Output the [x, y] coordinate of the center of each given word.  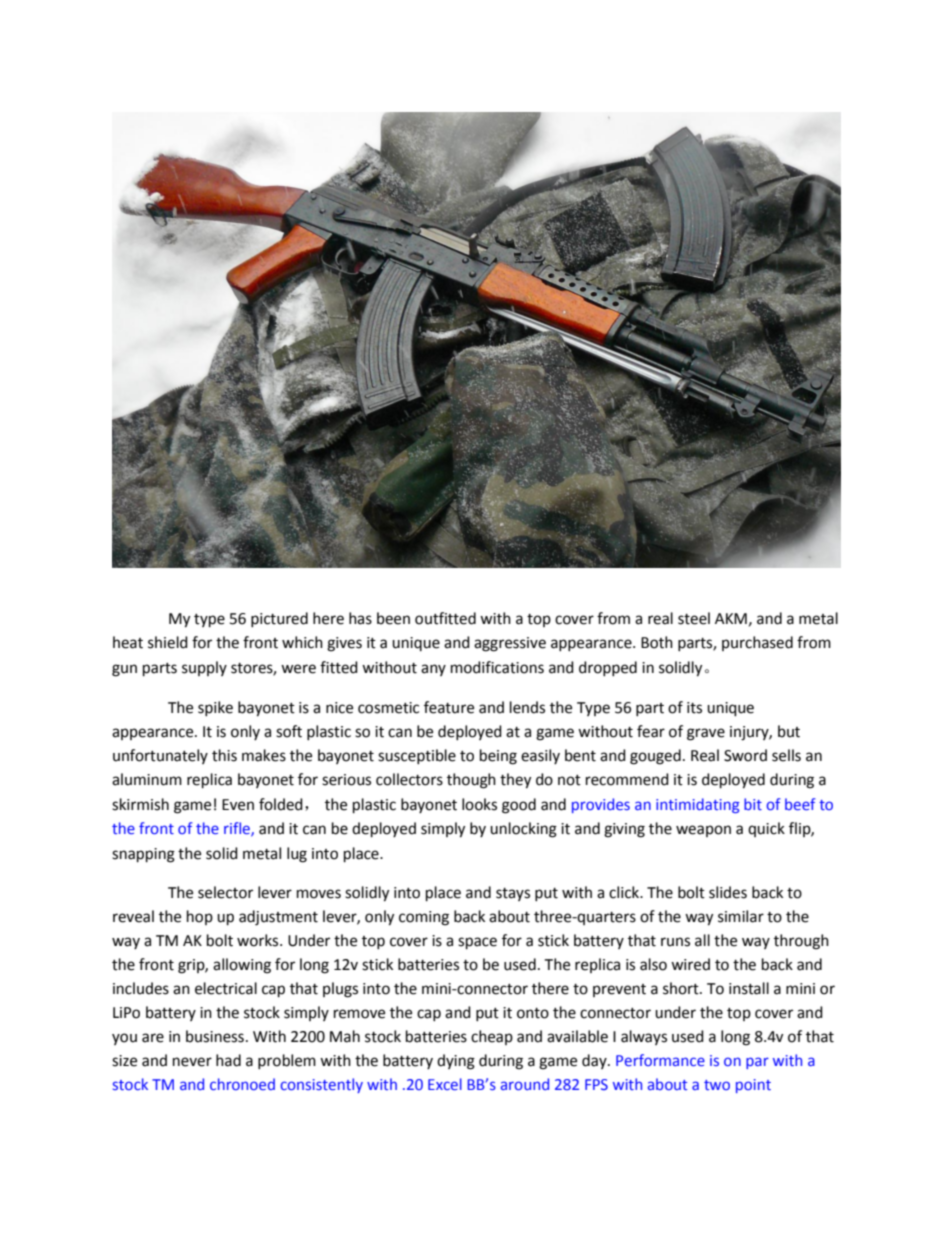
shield [168, 642]
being [498, 757]
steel [694, 618]
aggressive [510, 644]
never [192, 1062]
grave [706, 734]
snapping [143, 855]
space [477, 943]
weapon [703, 831]
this [224, 755]
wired [690, 964]
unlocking [523, 830]
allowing [242, 966]
